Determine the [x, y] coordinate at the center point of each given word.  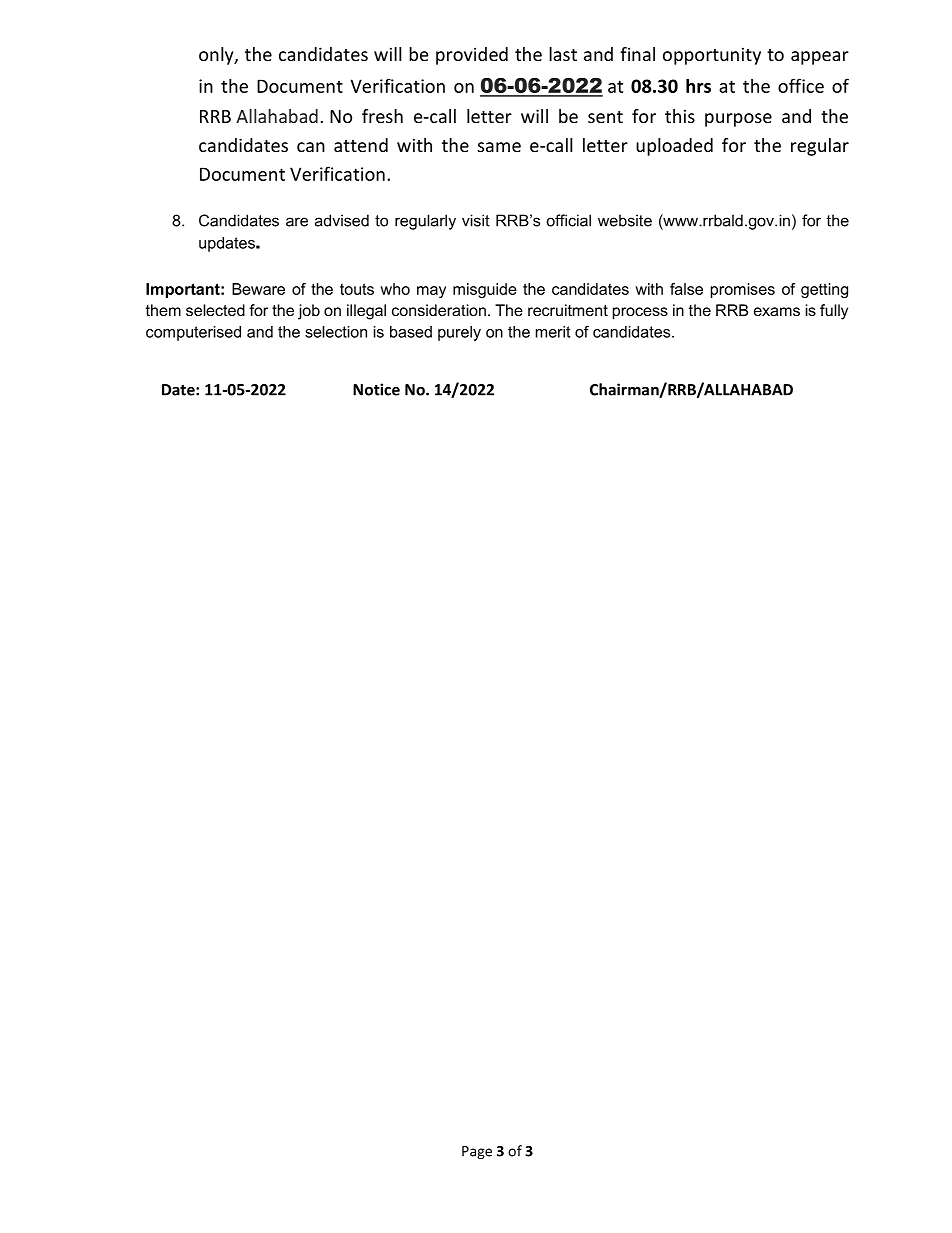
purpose [738, 120]
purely [459, 333]
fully [834, 312]
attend [361, 145]
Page [477, 1152]
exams [777, 311]
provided [472, 56]
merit [553, 332]
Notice [376, 389]
